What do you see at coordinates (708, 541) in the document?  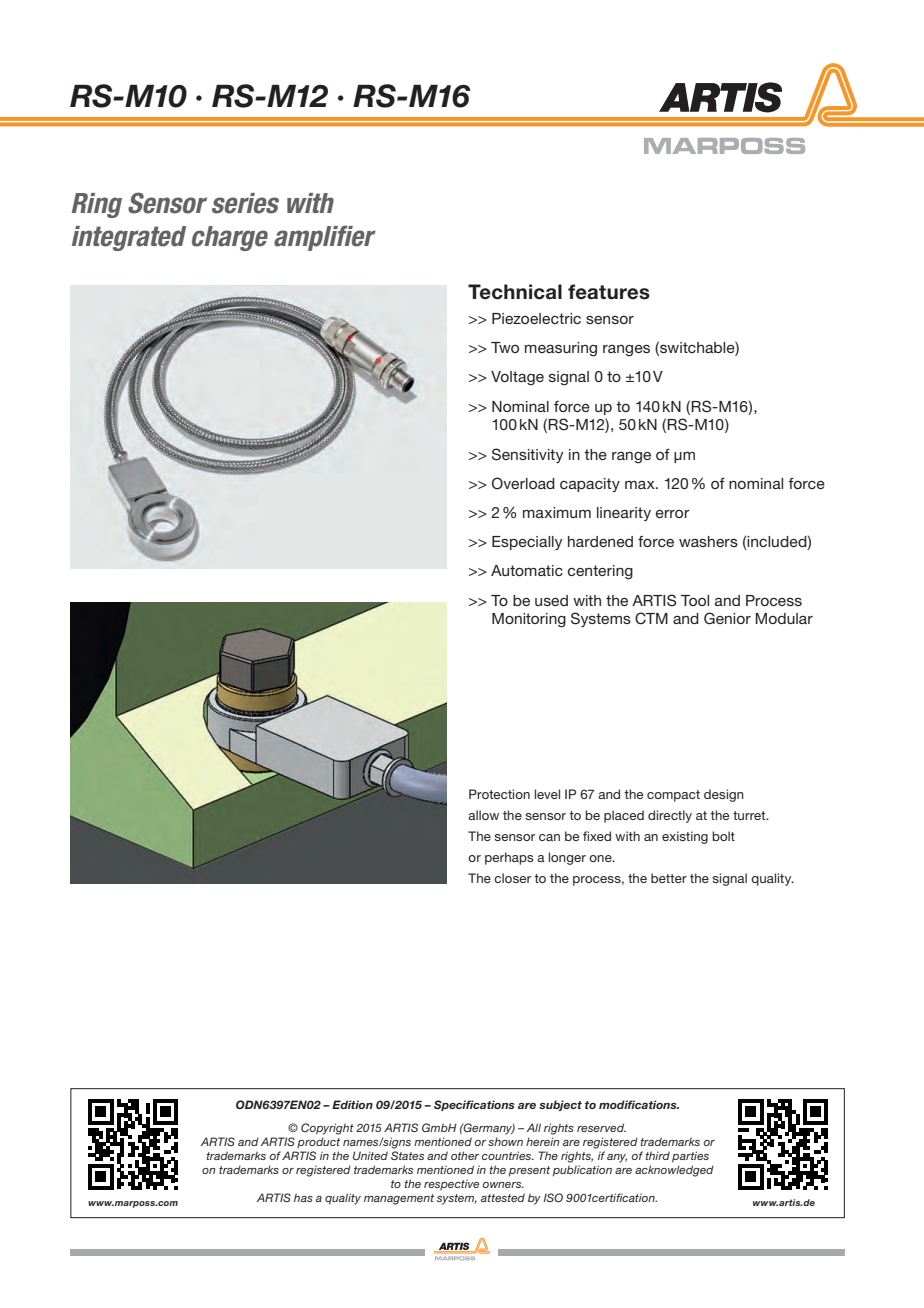 I see `washers` at bounding box center [708, 541].
